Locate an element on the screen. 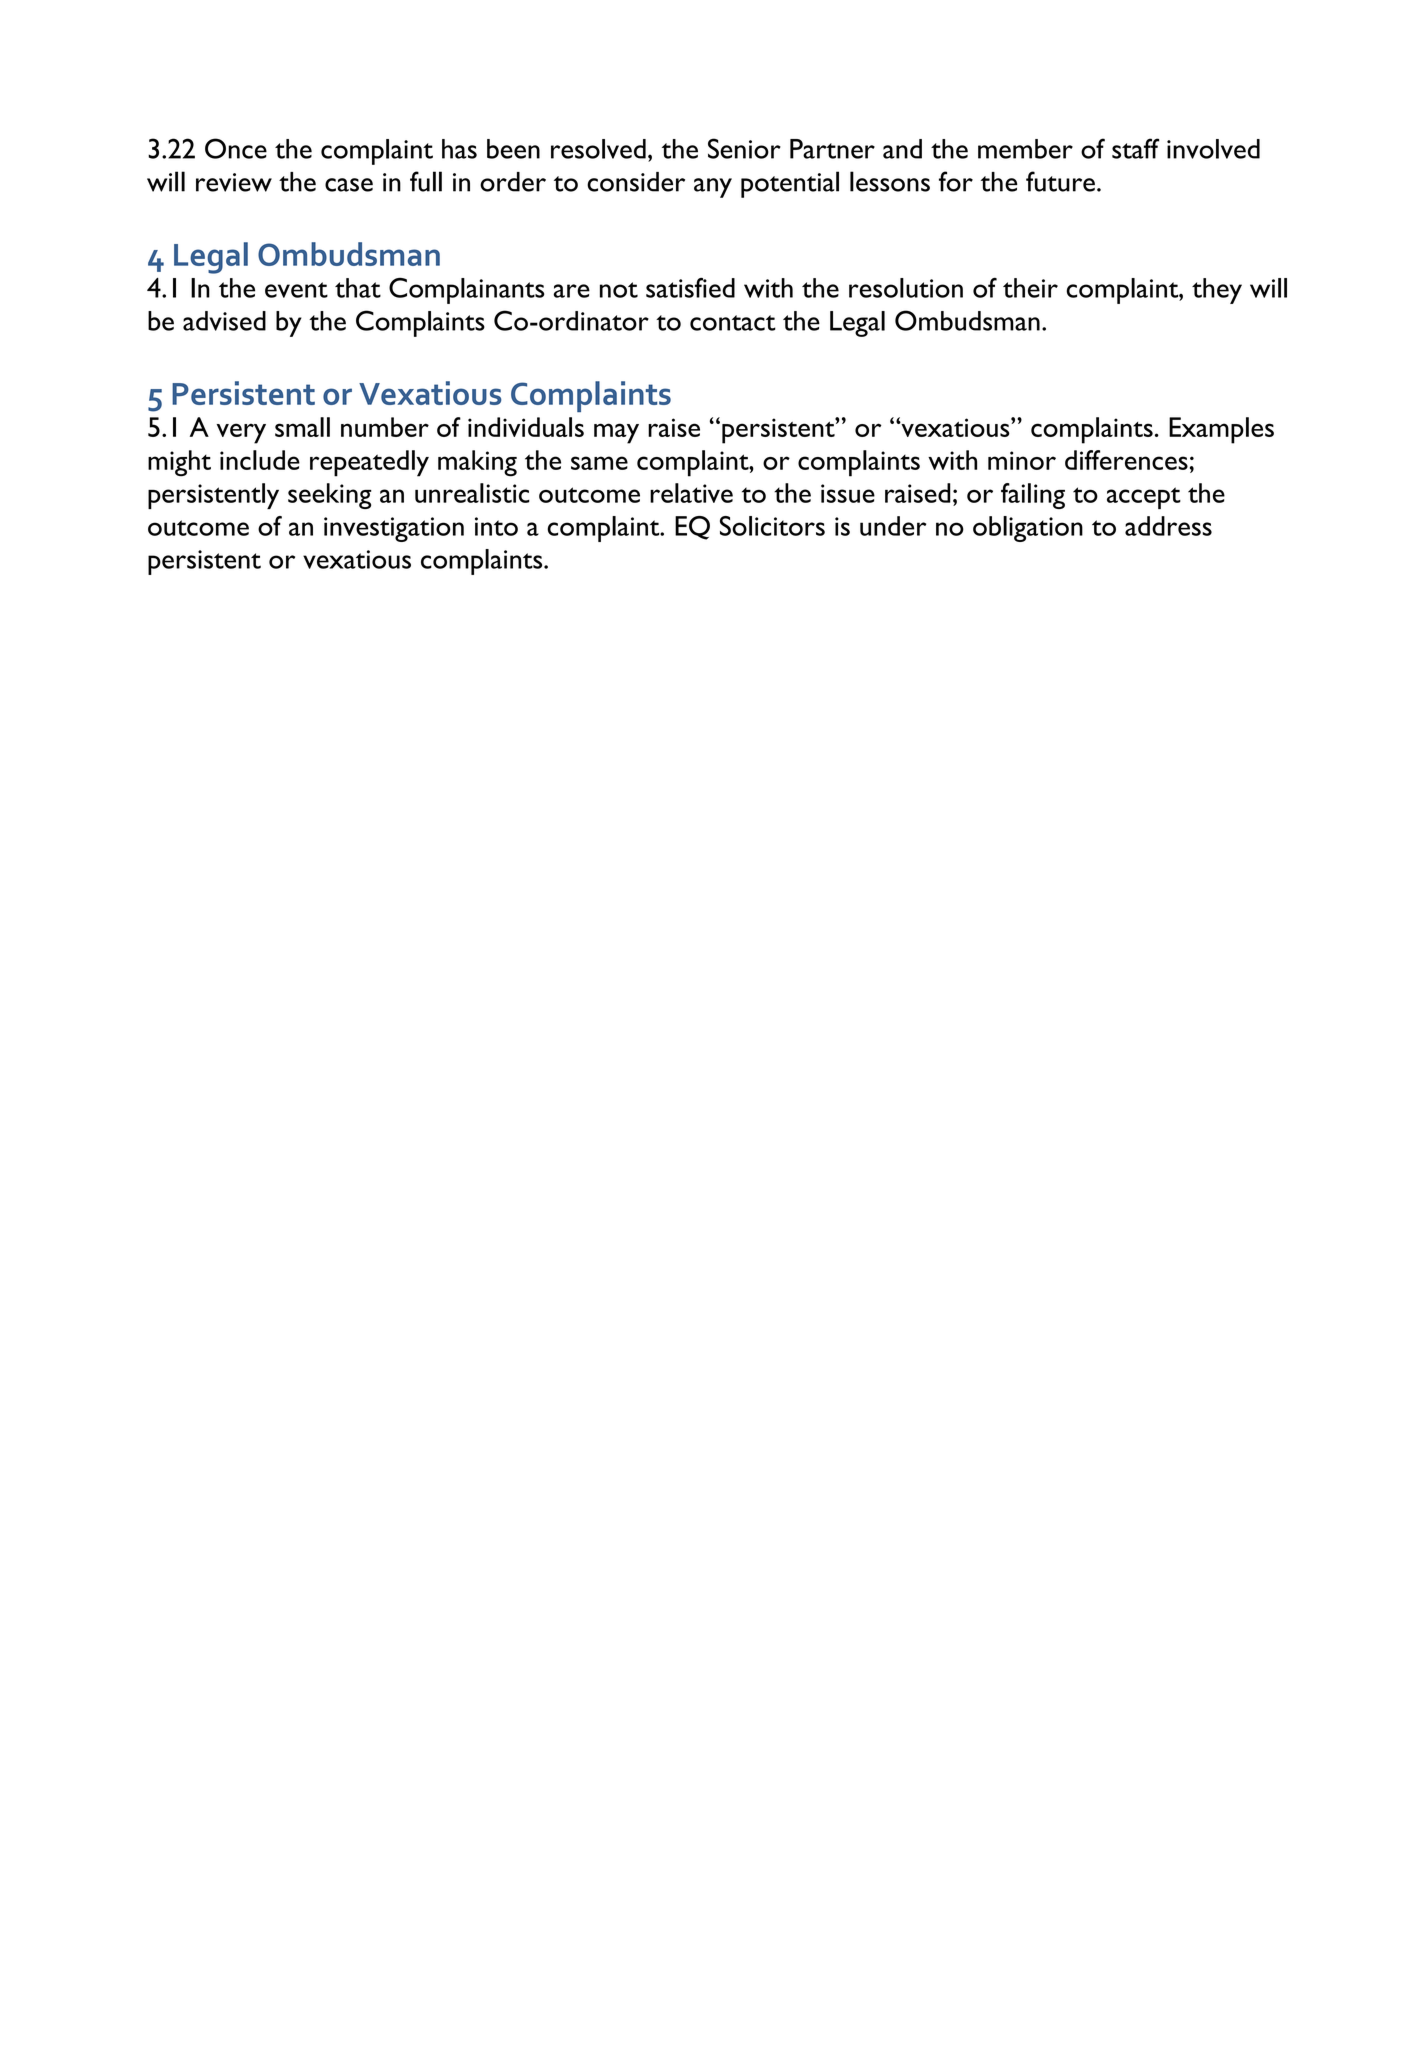 The height and width of the screenshot is (2050, 1408). their is located at coordinates (1030, 288).
